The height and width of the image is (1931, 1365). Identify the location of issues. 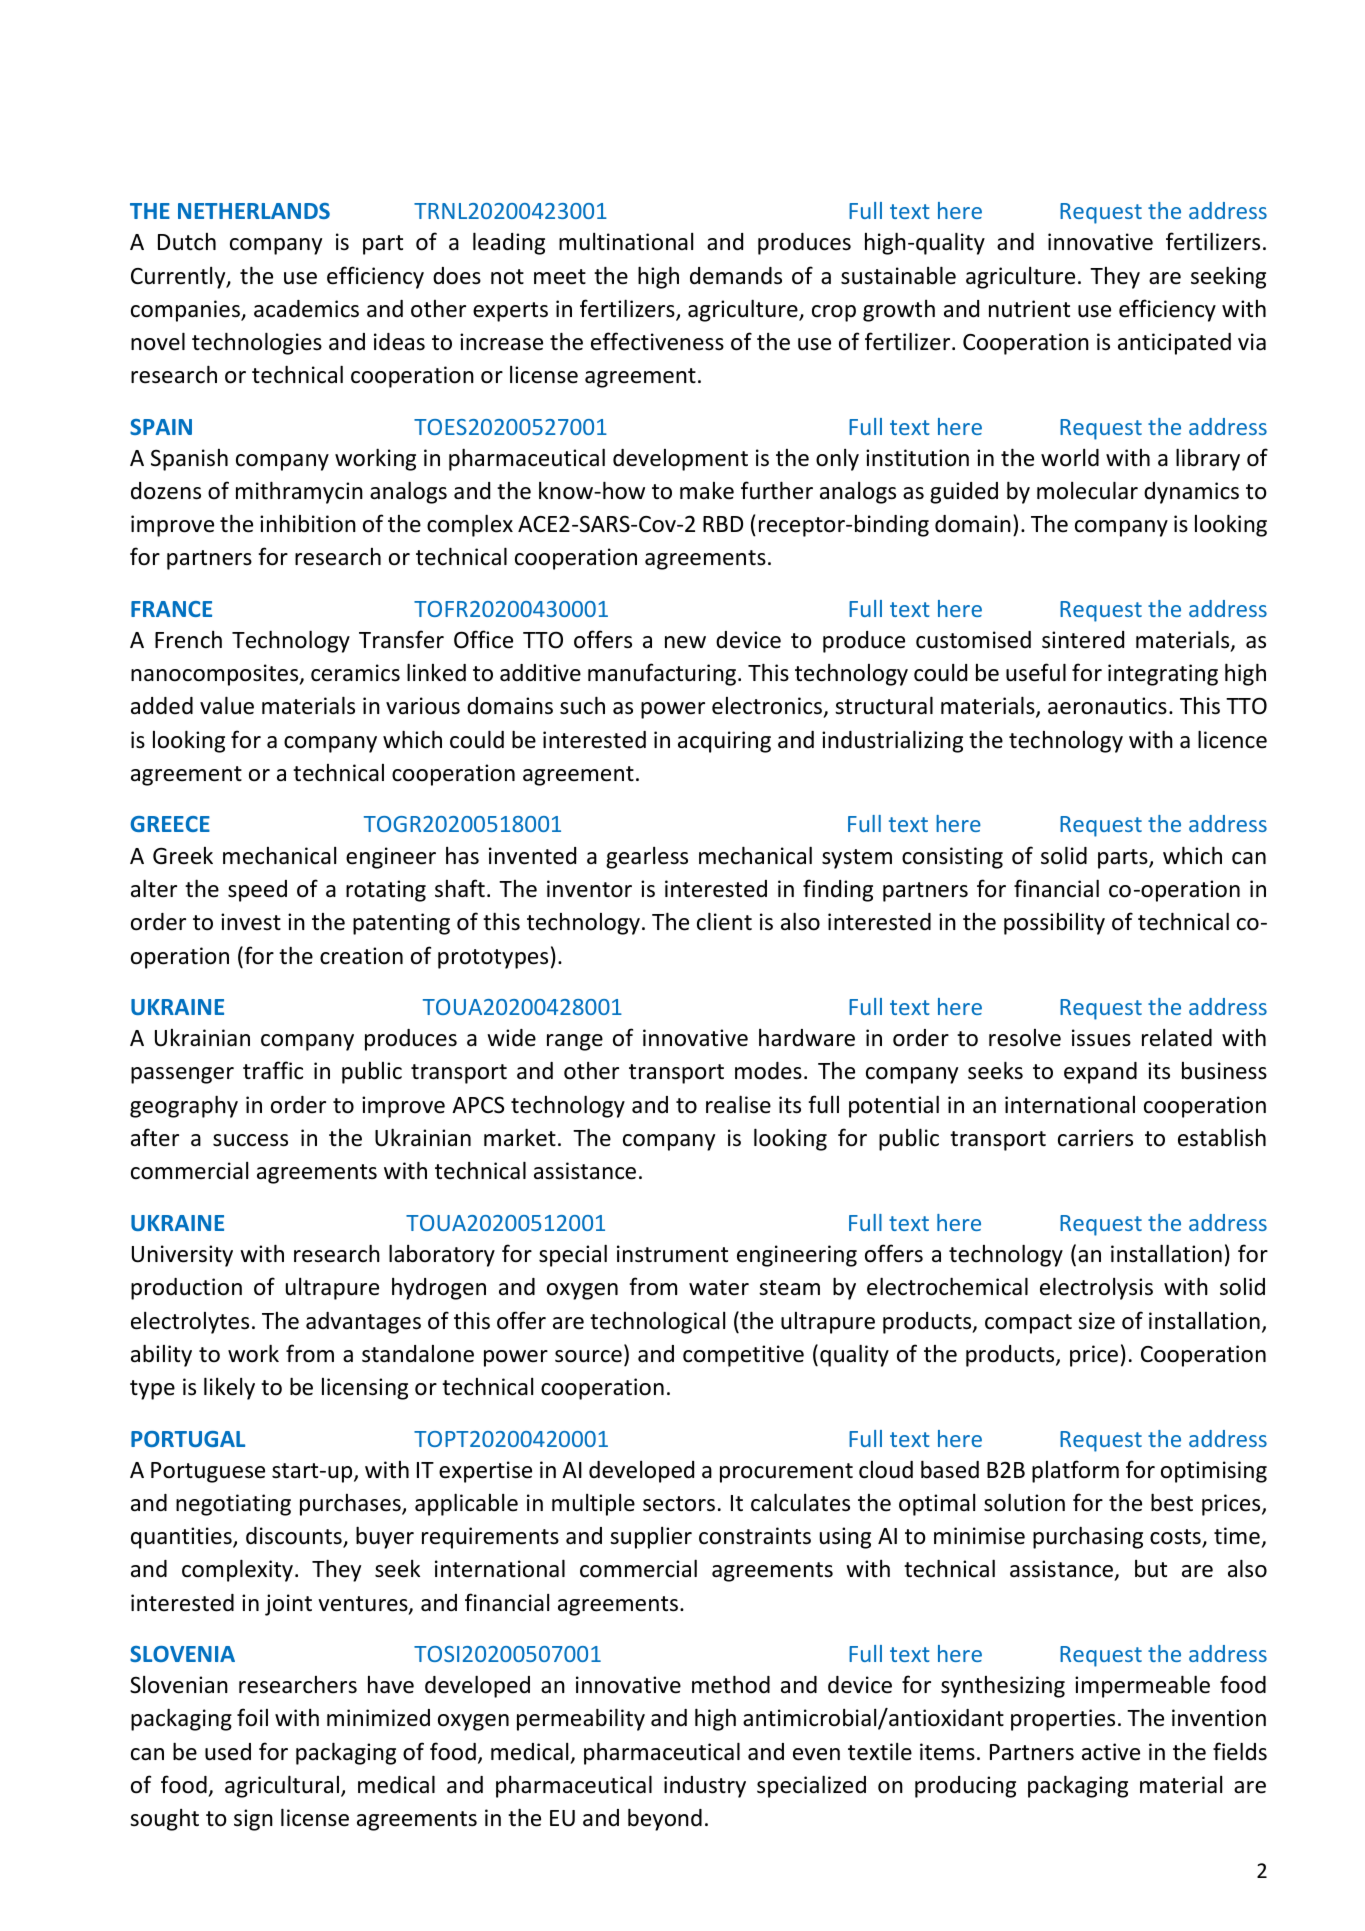
(1101, 1038).
